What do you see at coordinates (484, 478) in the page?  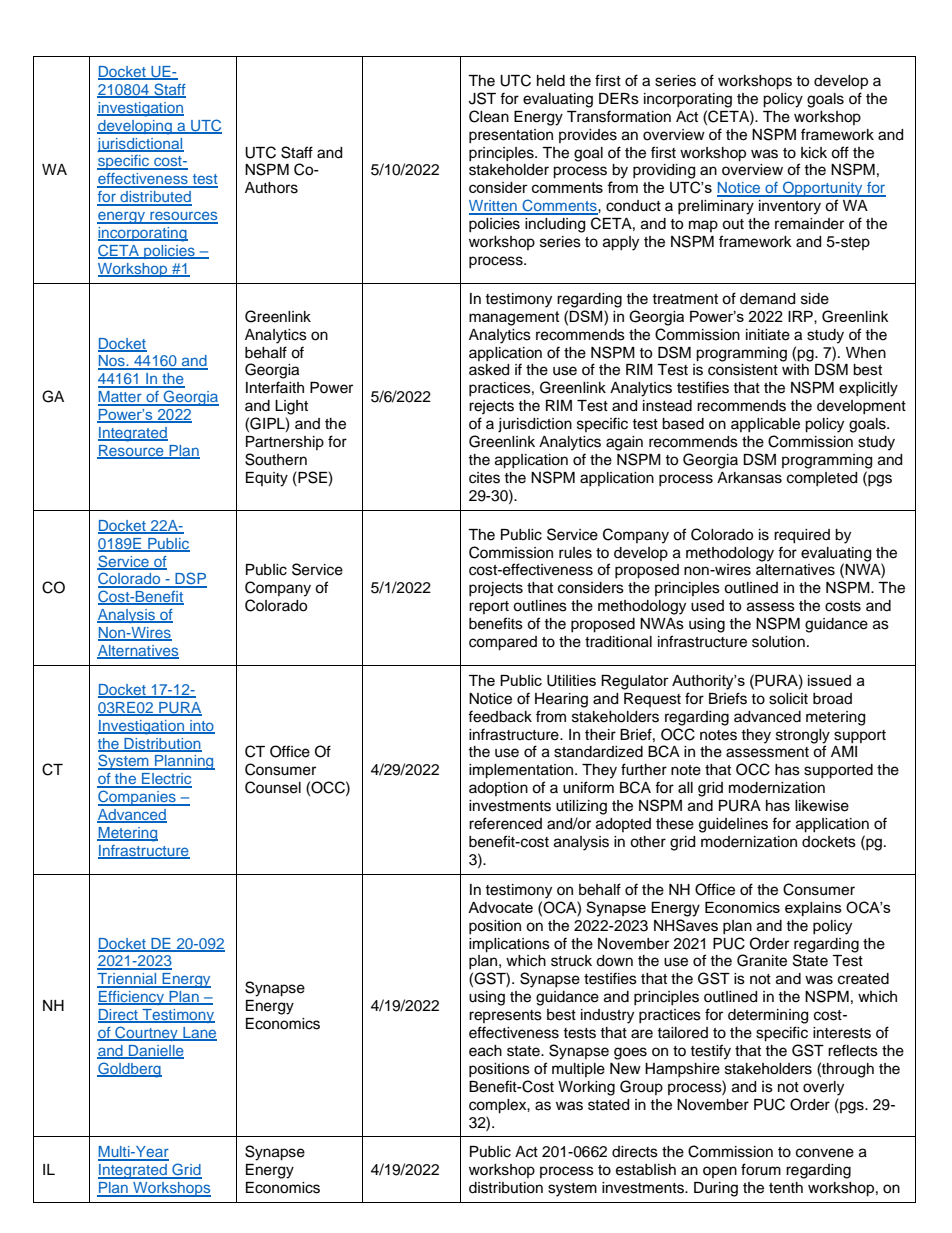 I see `cites` at bounding box center [484, 478].
